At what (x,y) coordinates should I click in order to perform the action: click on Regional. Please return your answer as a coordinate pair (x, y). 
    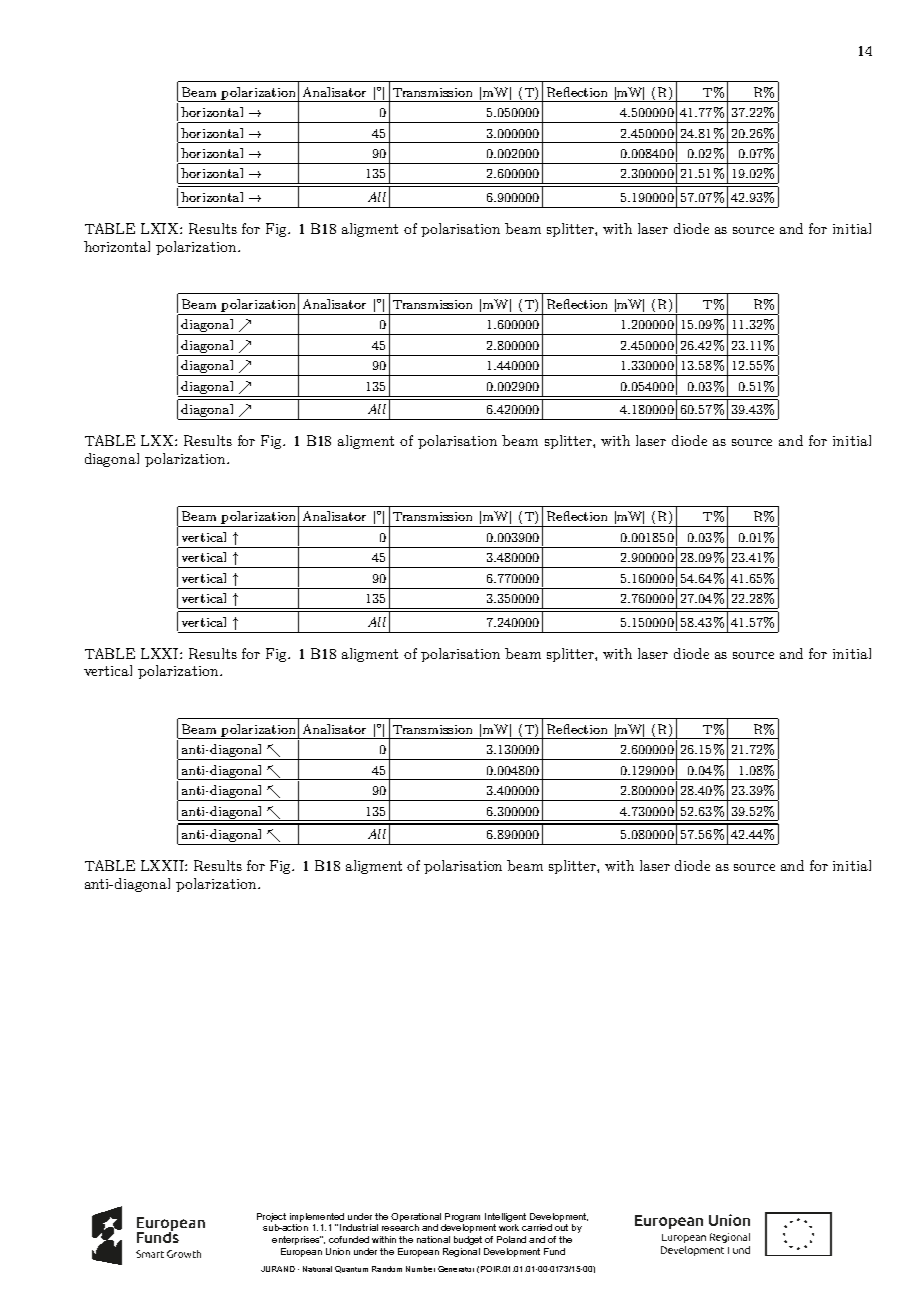
    Looking at the image, I should click on (461, 1252).
